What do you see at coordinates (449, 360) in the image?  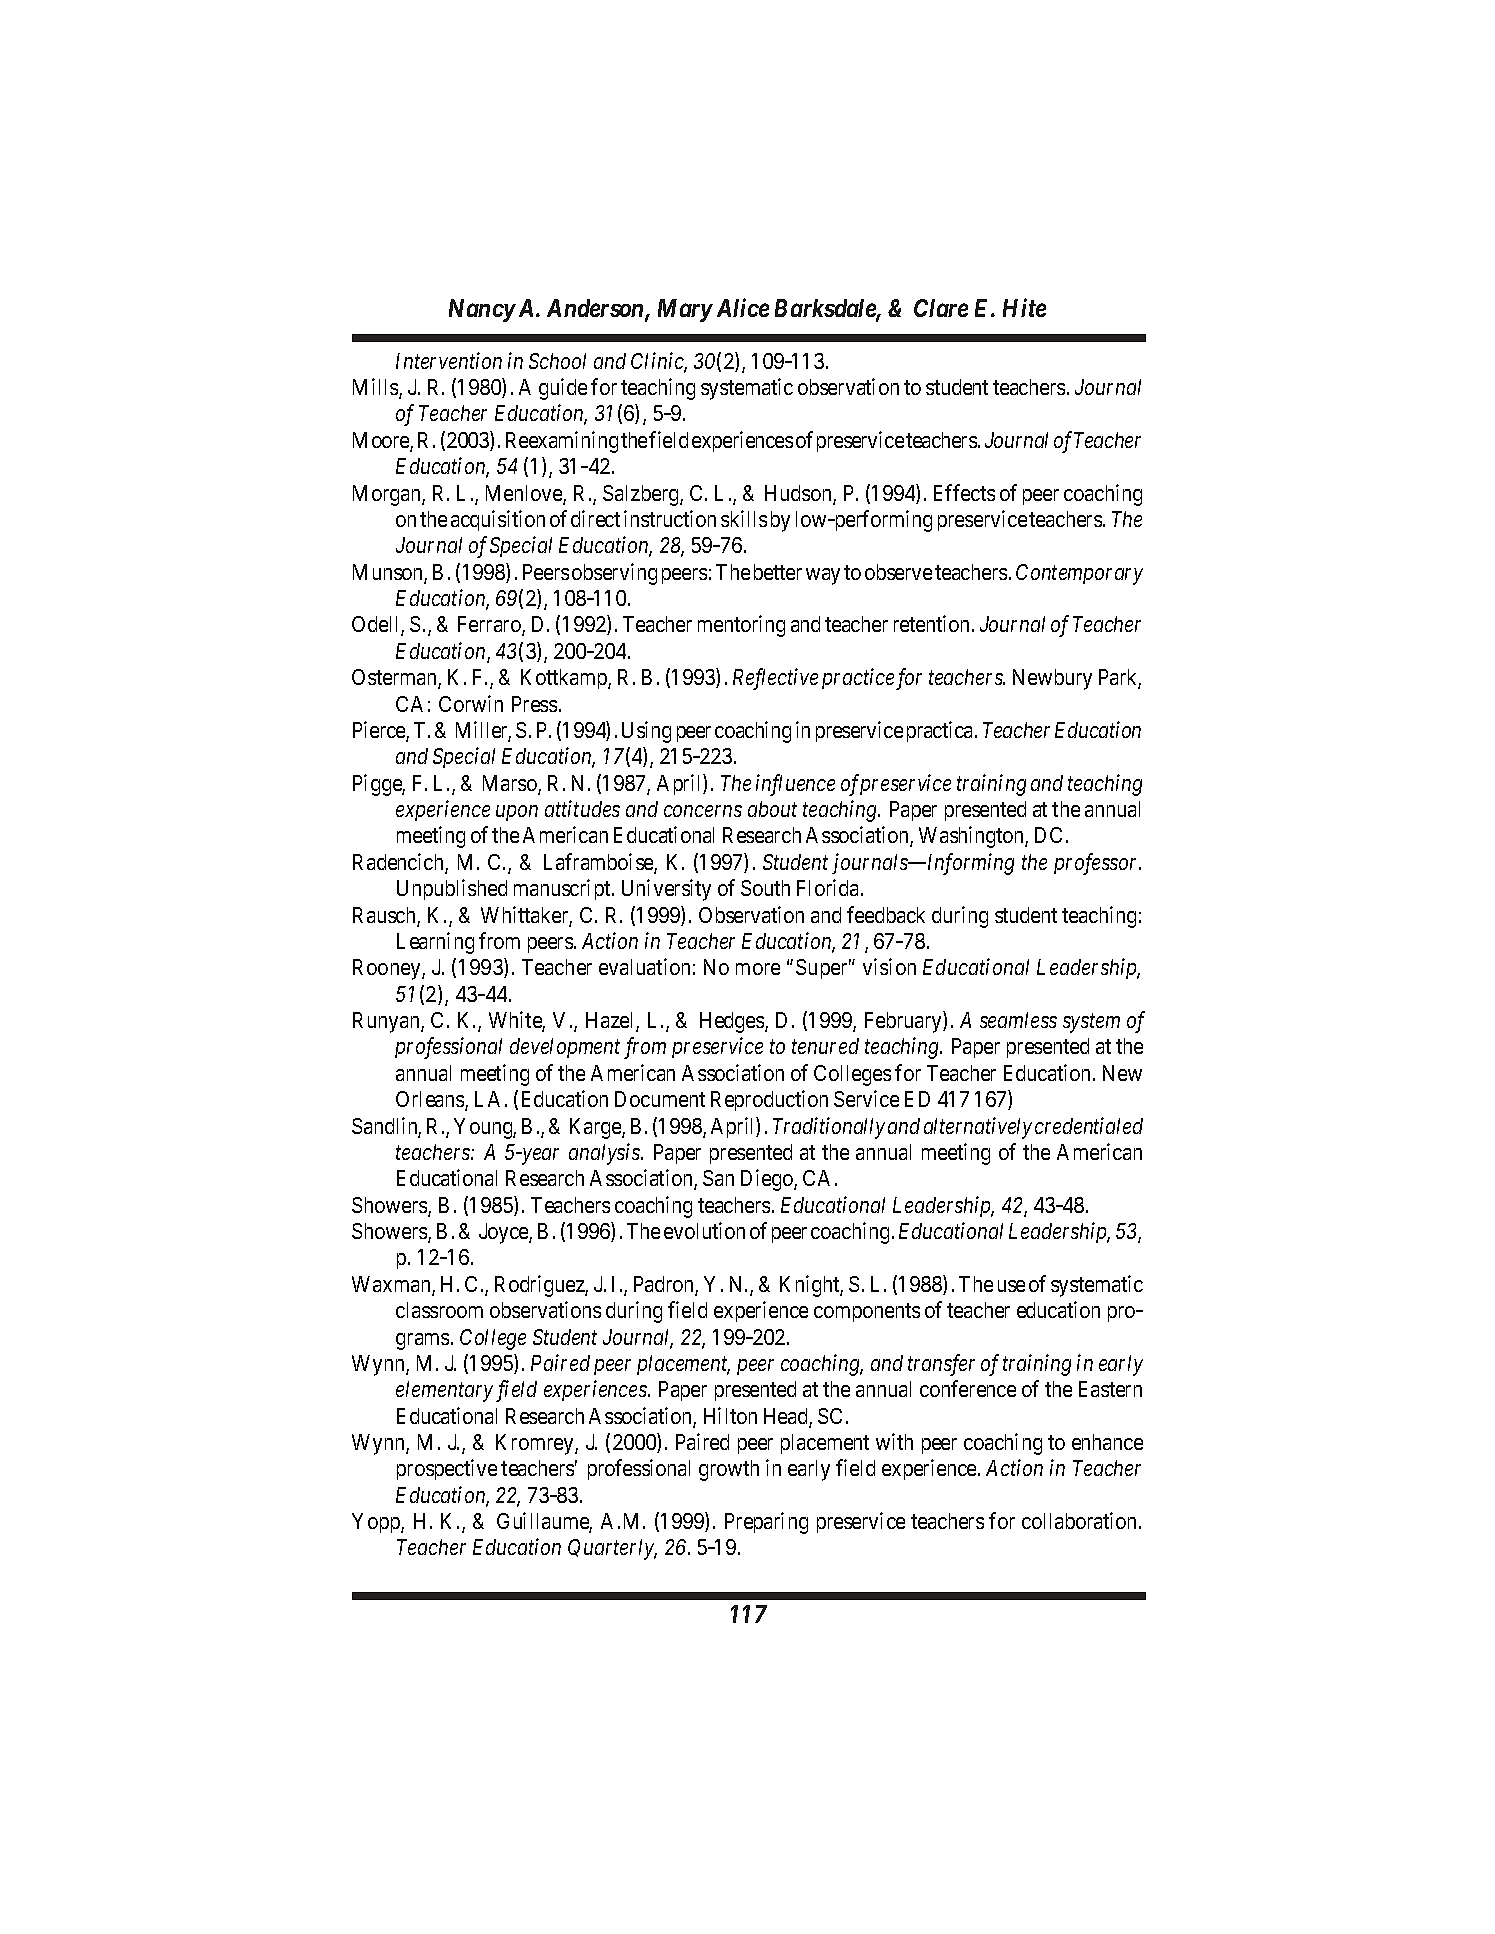 I see `Intervention` at bounding box center [449, 360].
